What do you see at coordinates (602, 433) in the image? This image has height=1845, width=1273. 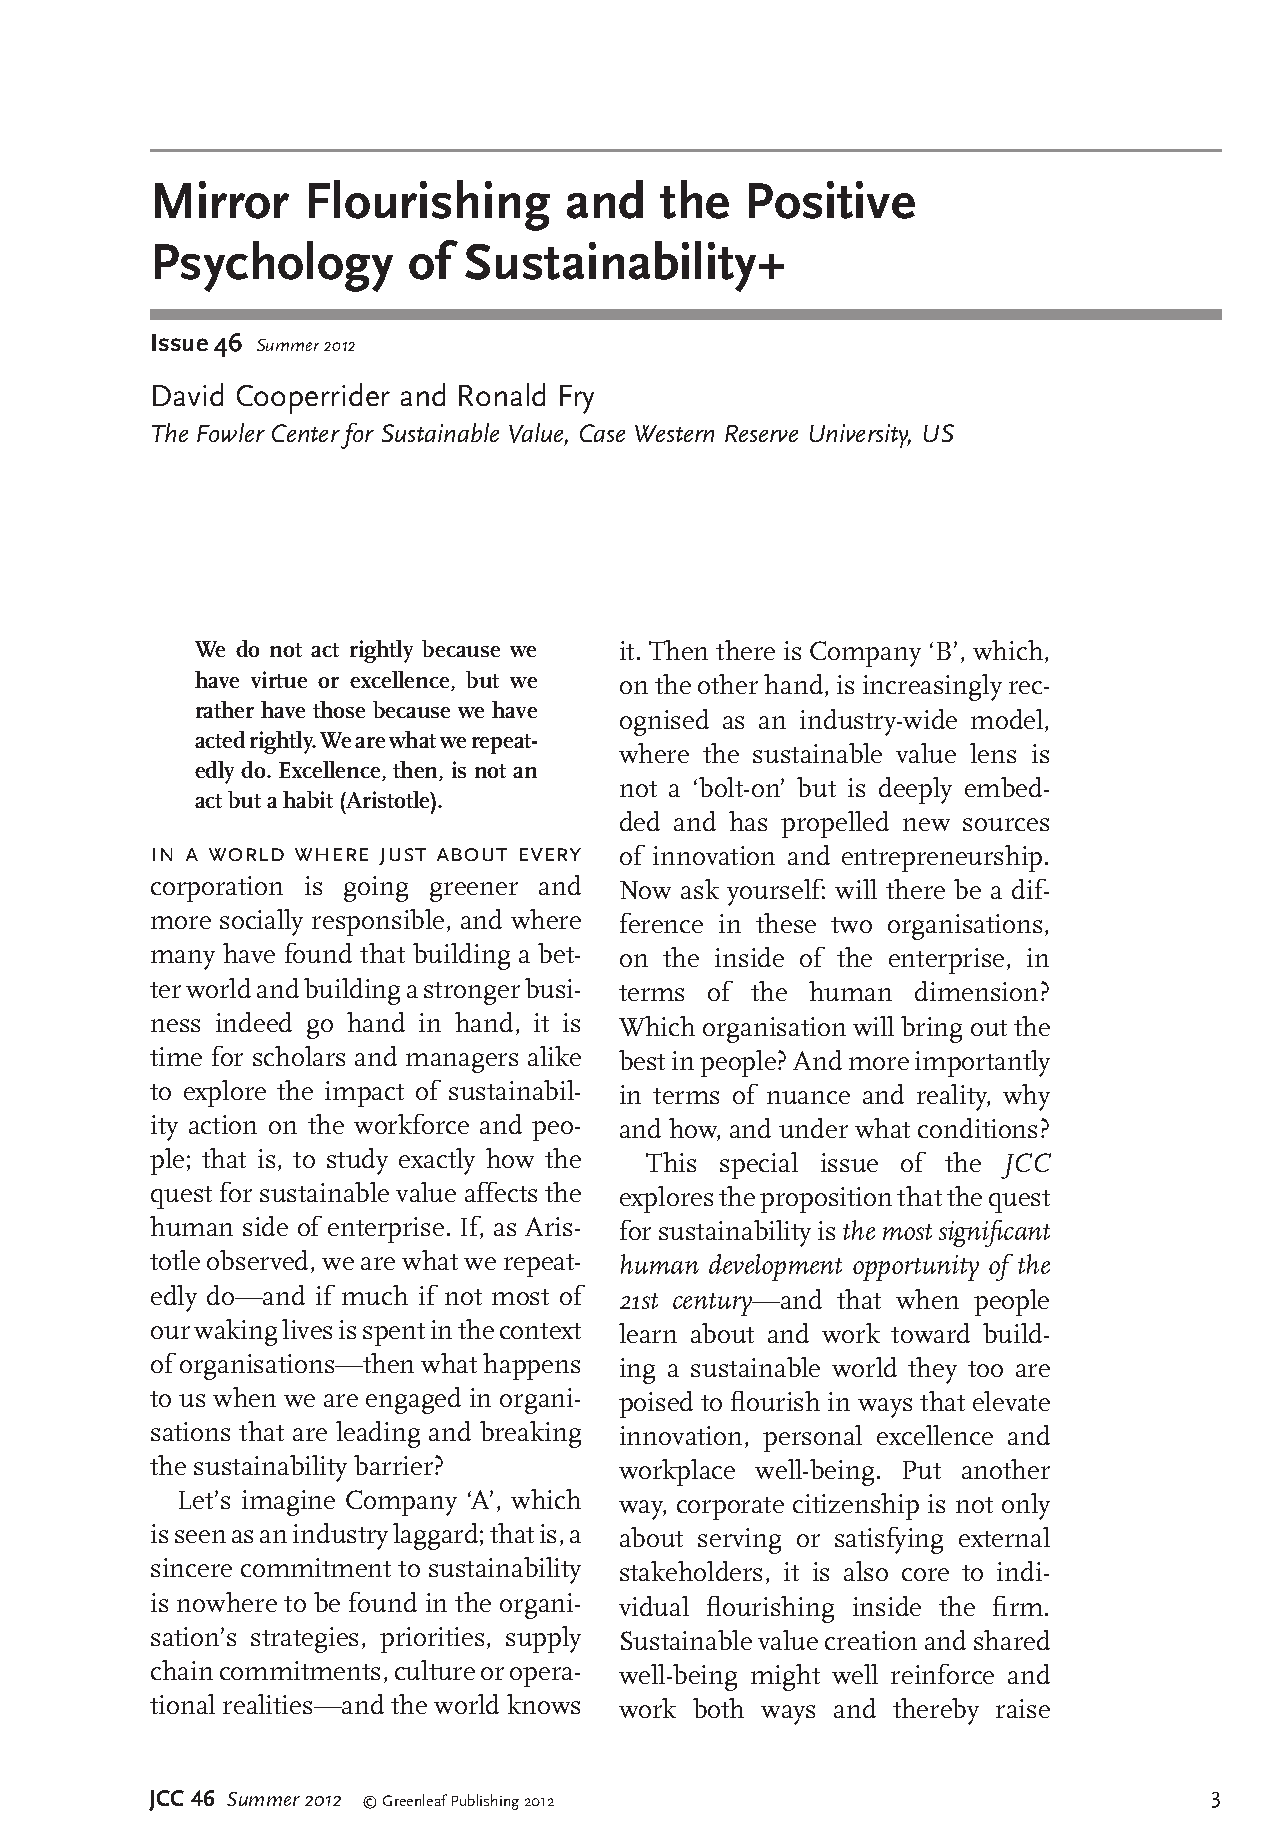 I see `Case` at bounding box center [602, 433].
